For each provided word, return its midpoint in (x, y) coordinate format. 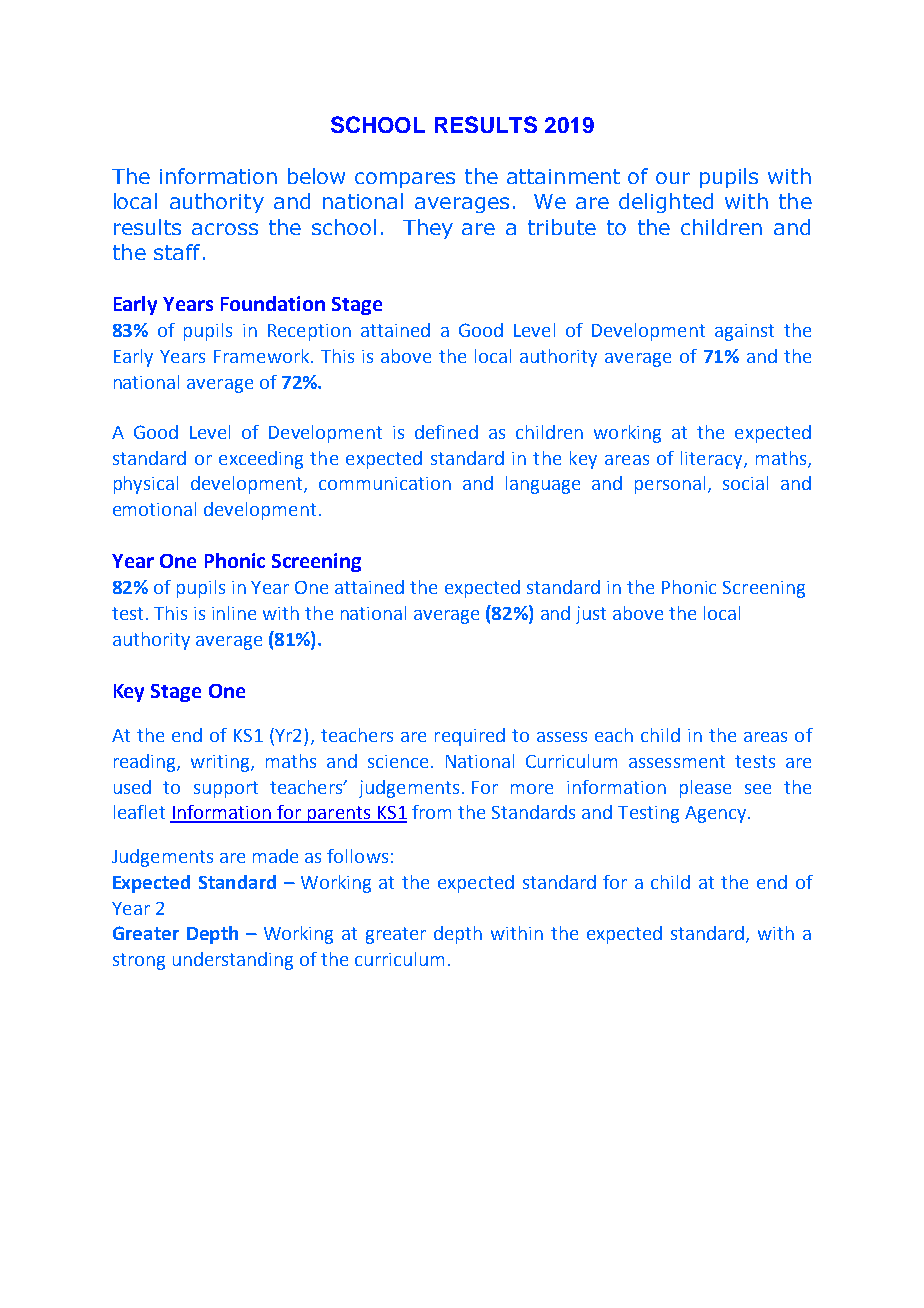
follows (357, 856)
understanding (233, 961)
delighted (666, 203)
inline (234, 613)
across (225, 229)
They (428, 229)
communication (385, 483)
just (591, 615)
